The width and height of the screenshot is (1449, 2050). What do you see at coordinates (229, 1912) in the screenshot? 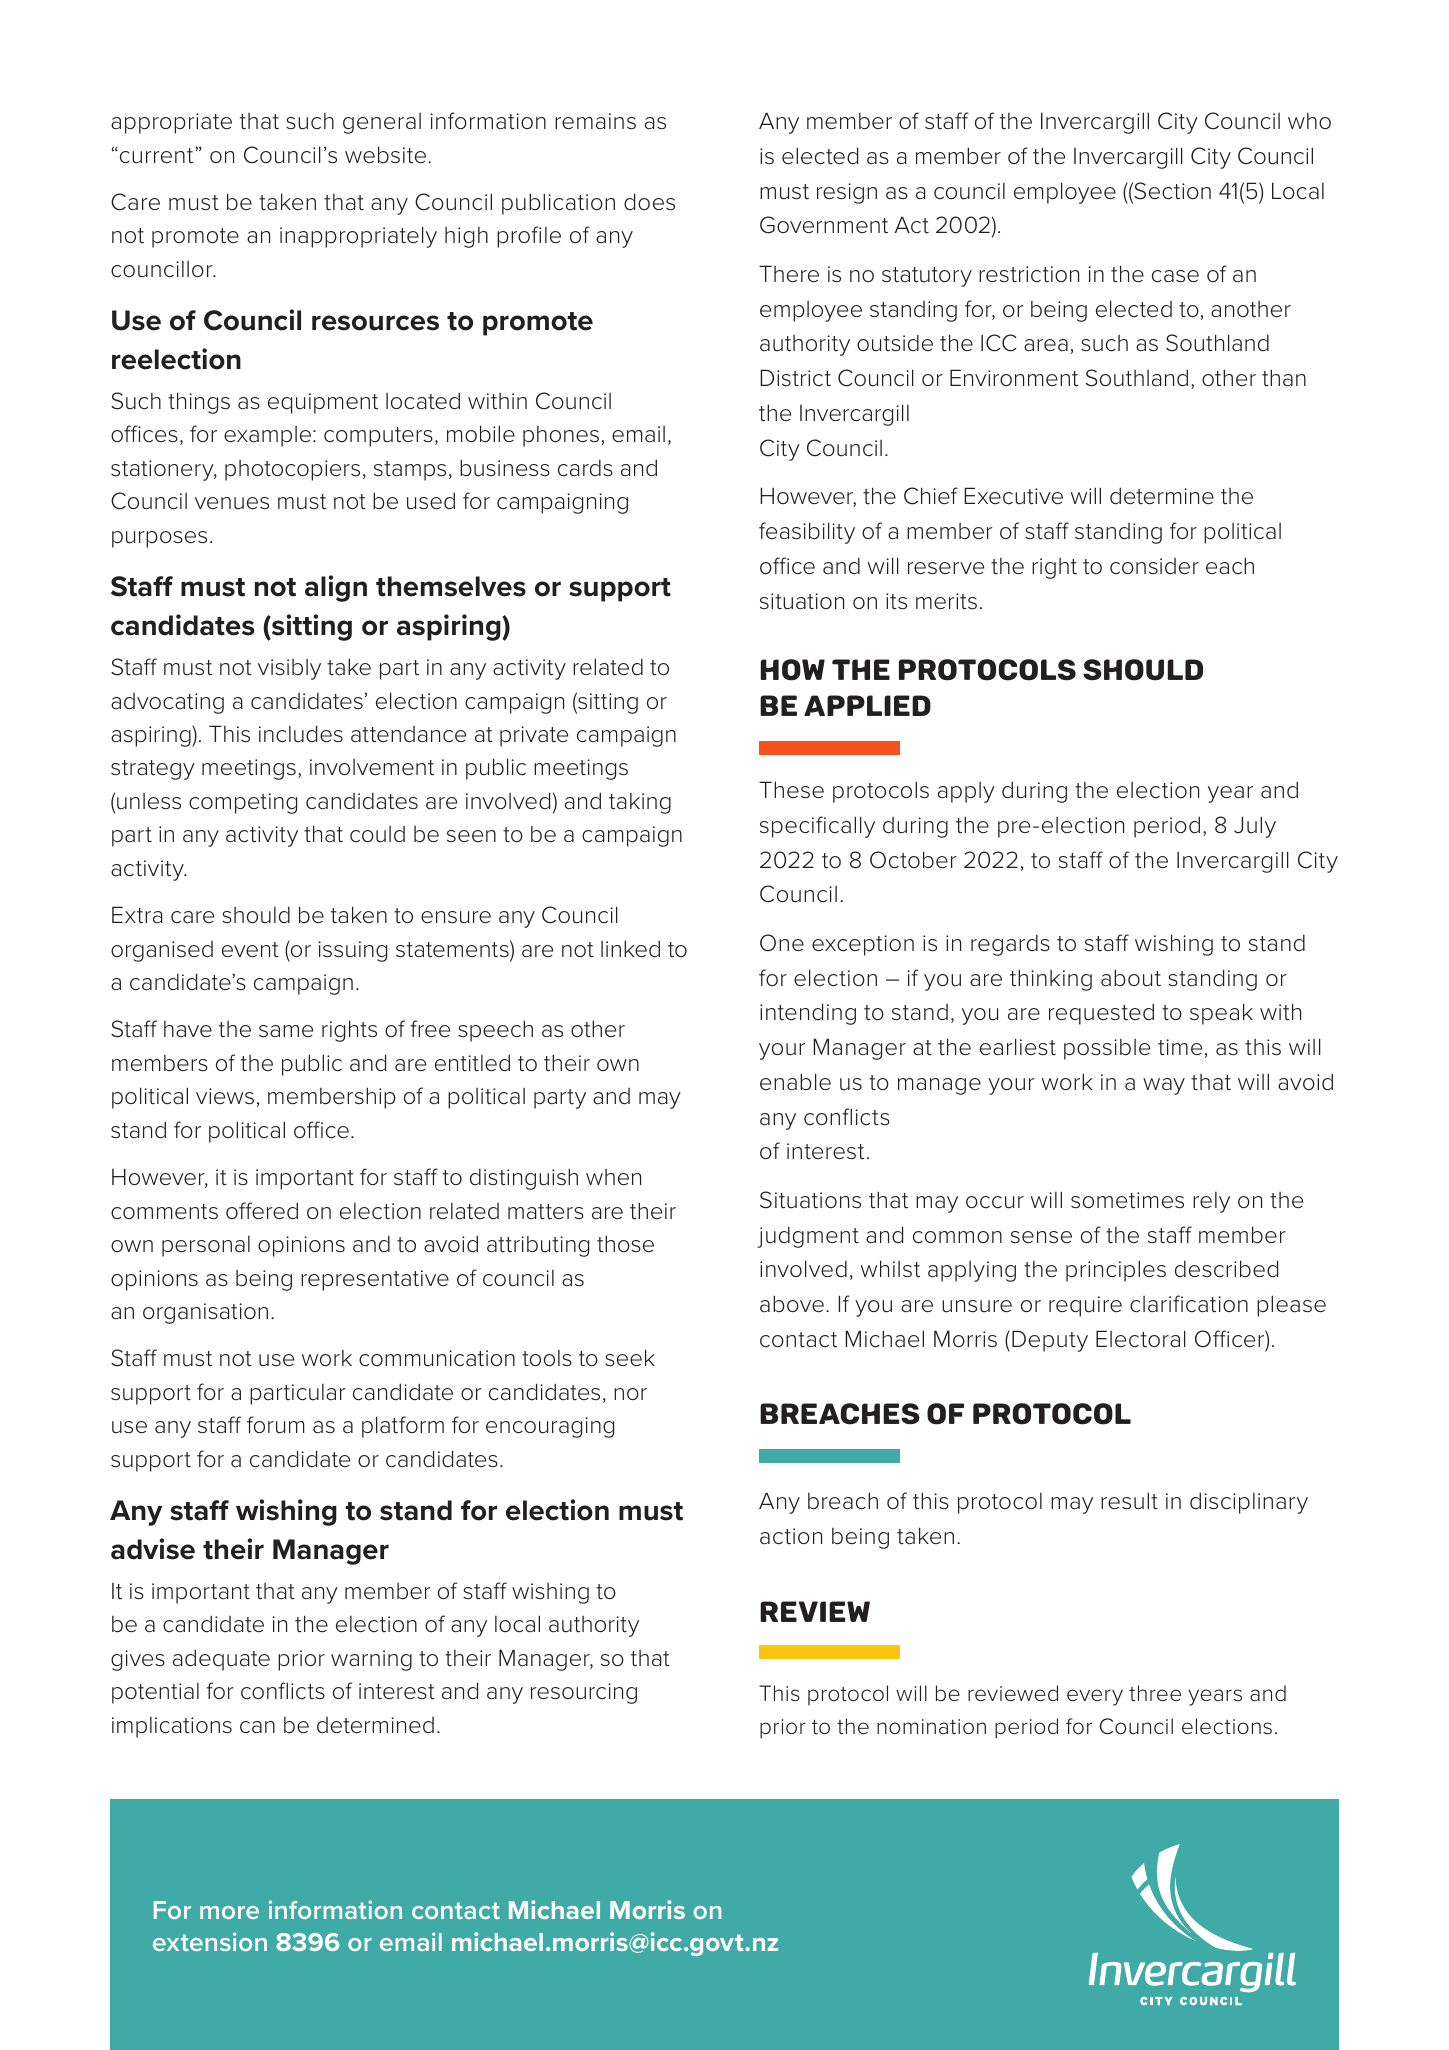
I see `more` at bounding box center [229, 1912].
